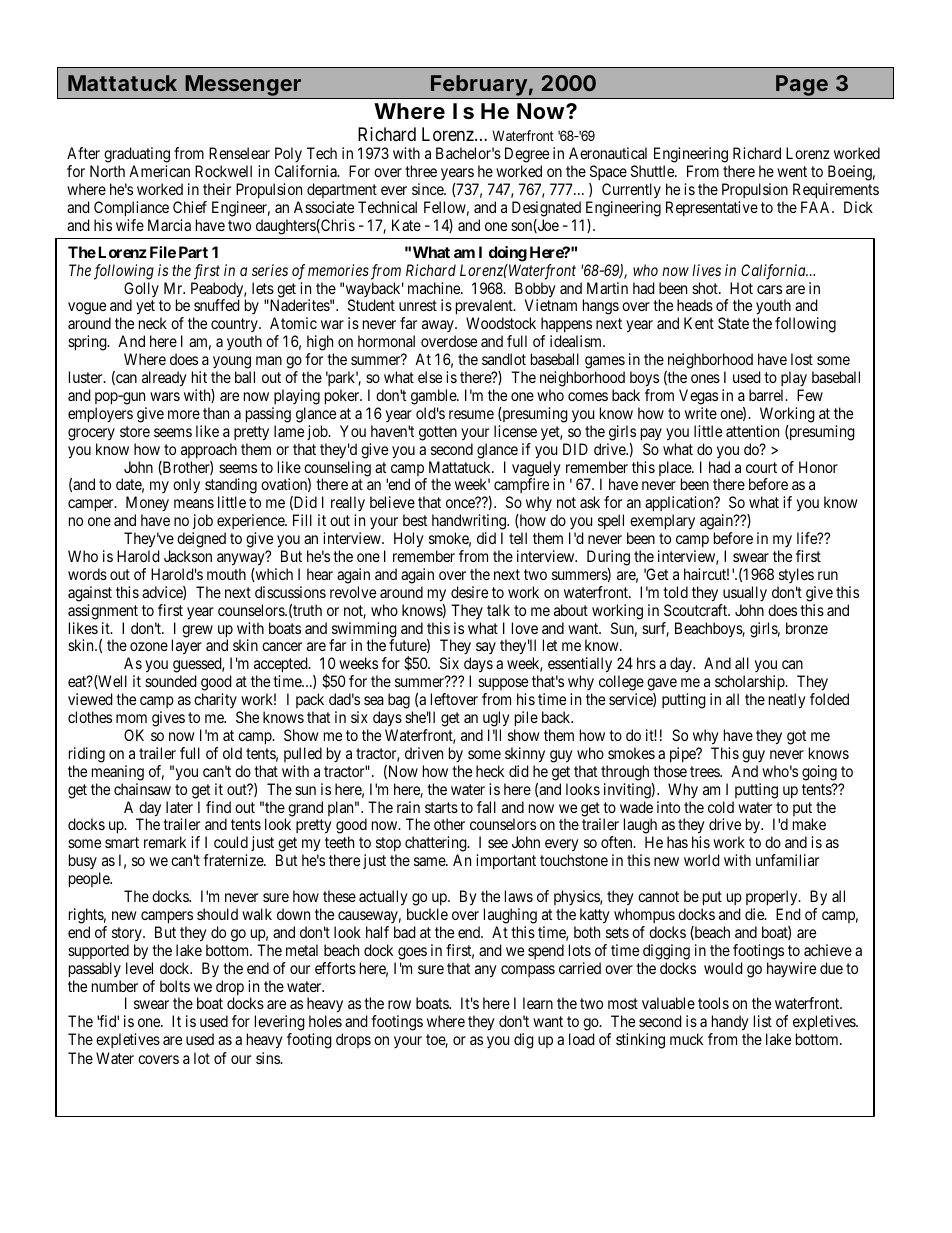 Image resolution: width=952 pixels, height=1233 pixels. What do you see at coordinates (802, 87) in the screenshot?
I see `Page` at bounding box center [802, 87].
